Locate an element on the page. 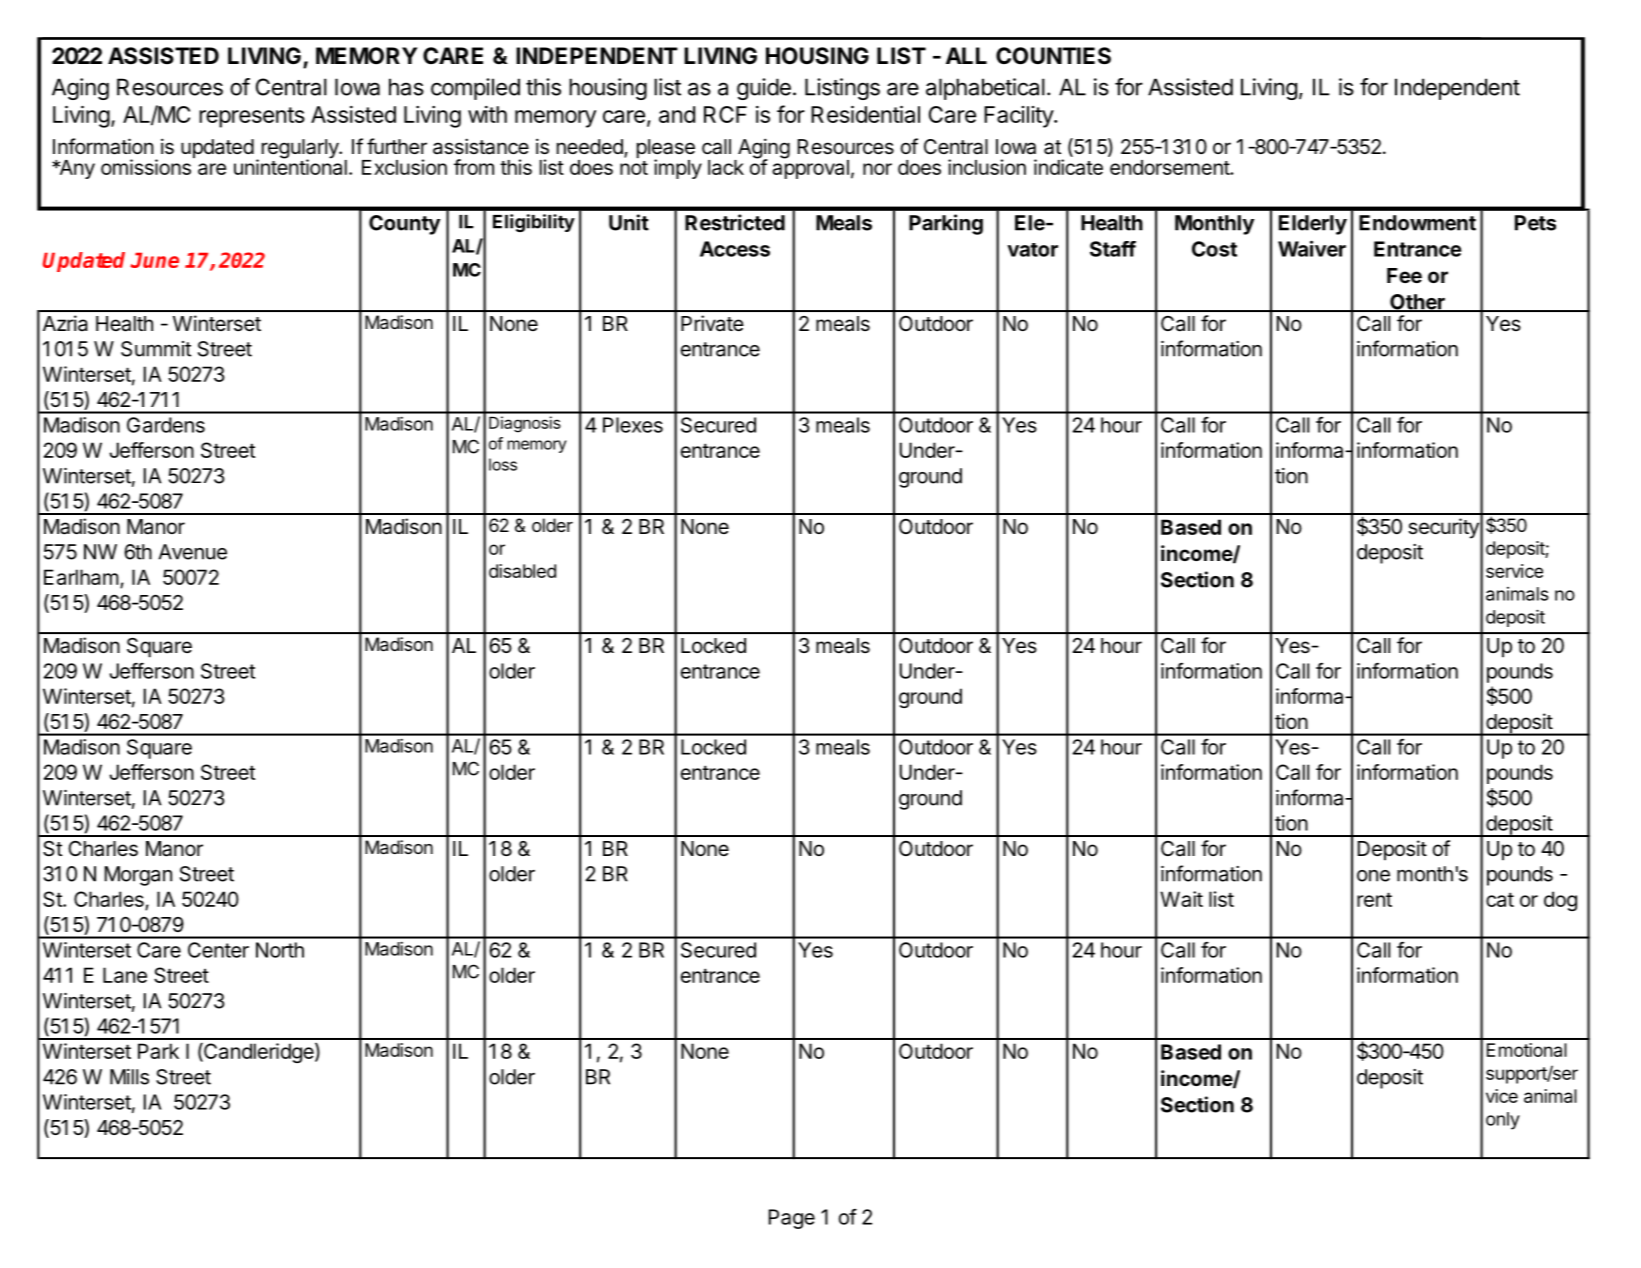 Image resolution: width=1641 pixels, height=1268 pixels. Avenue is located at coordinates (192, 552).
